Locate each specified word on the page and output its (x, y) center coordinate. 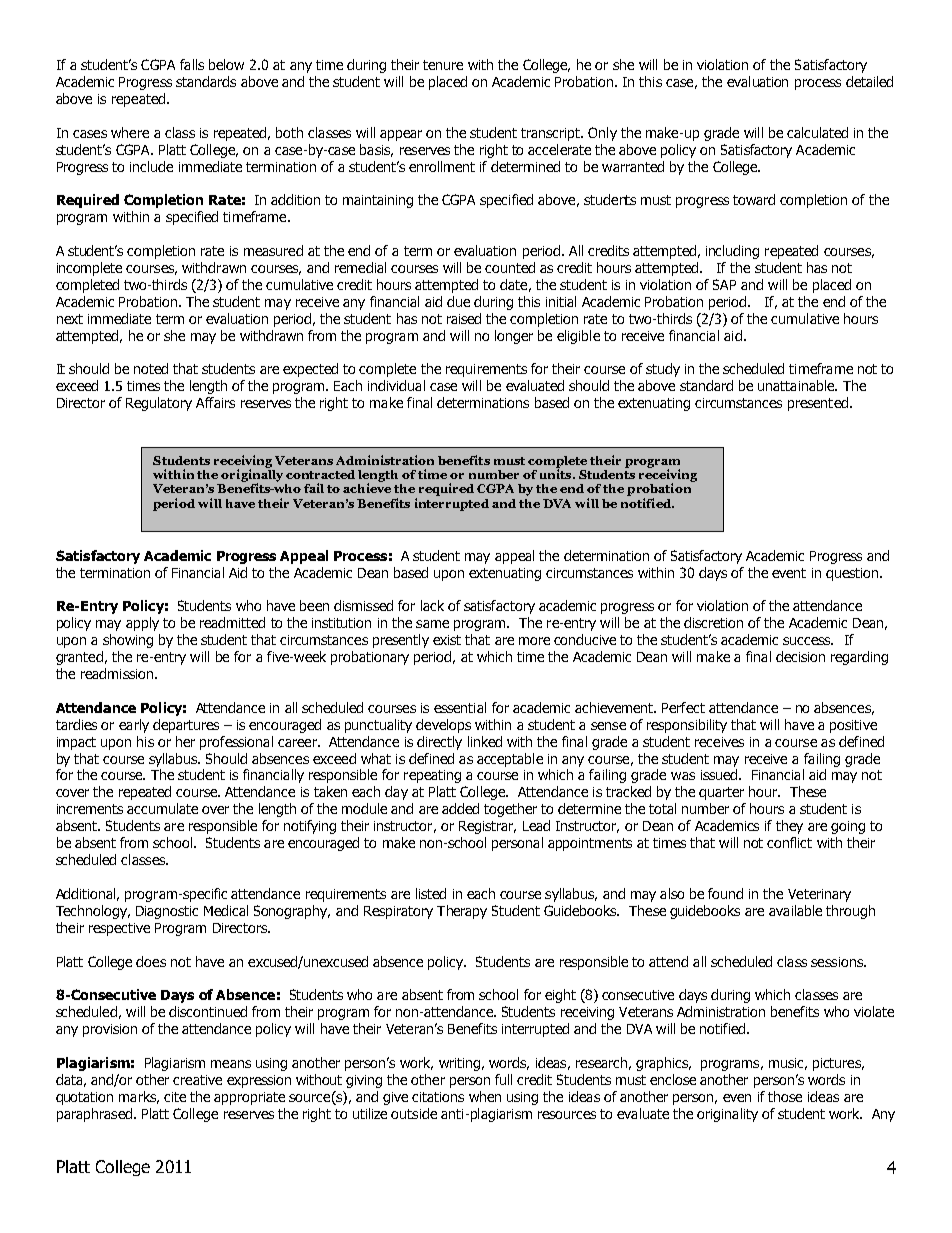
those (785, 1096)
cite (175, 1097)
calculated (817, 132)
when (485, 1096)
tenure (443, 65)
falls (192, 64)
